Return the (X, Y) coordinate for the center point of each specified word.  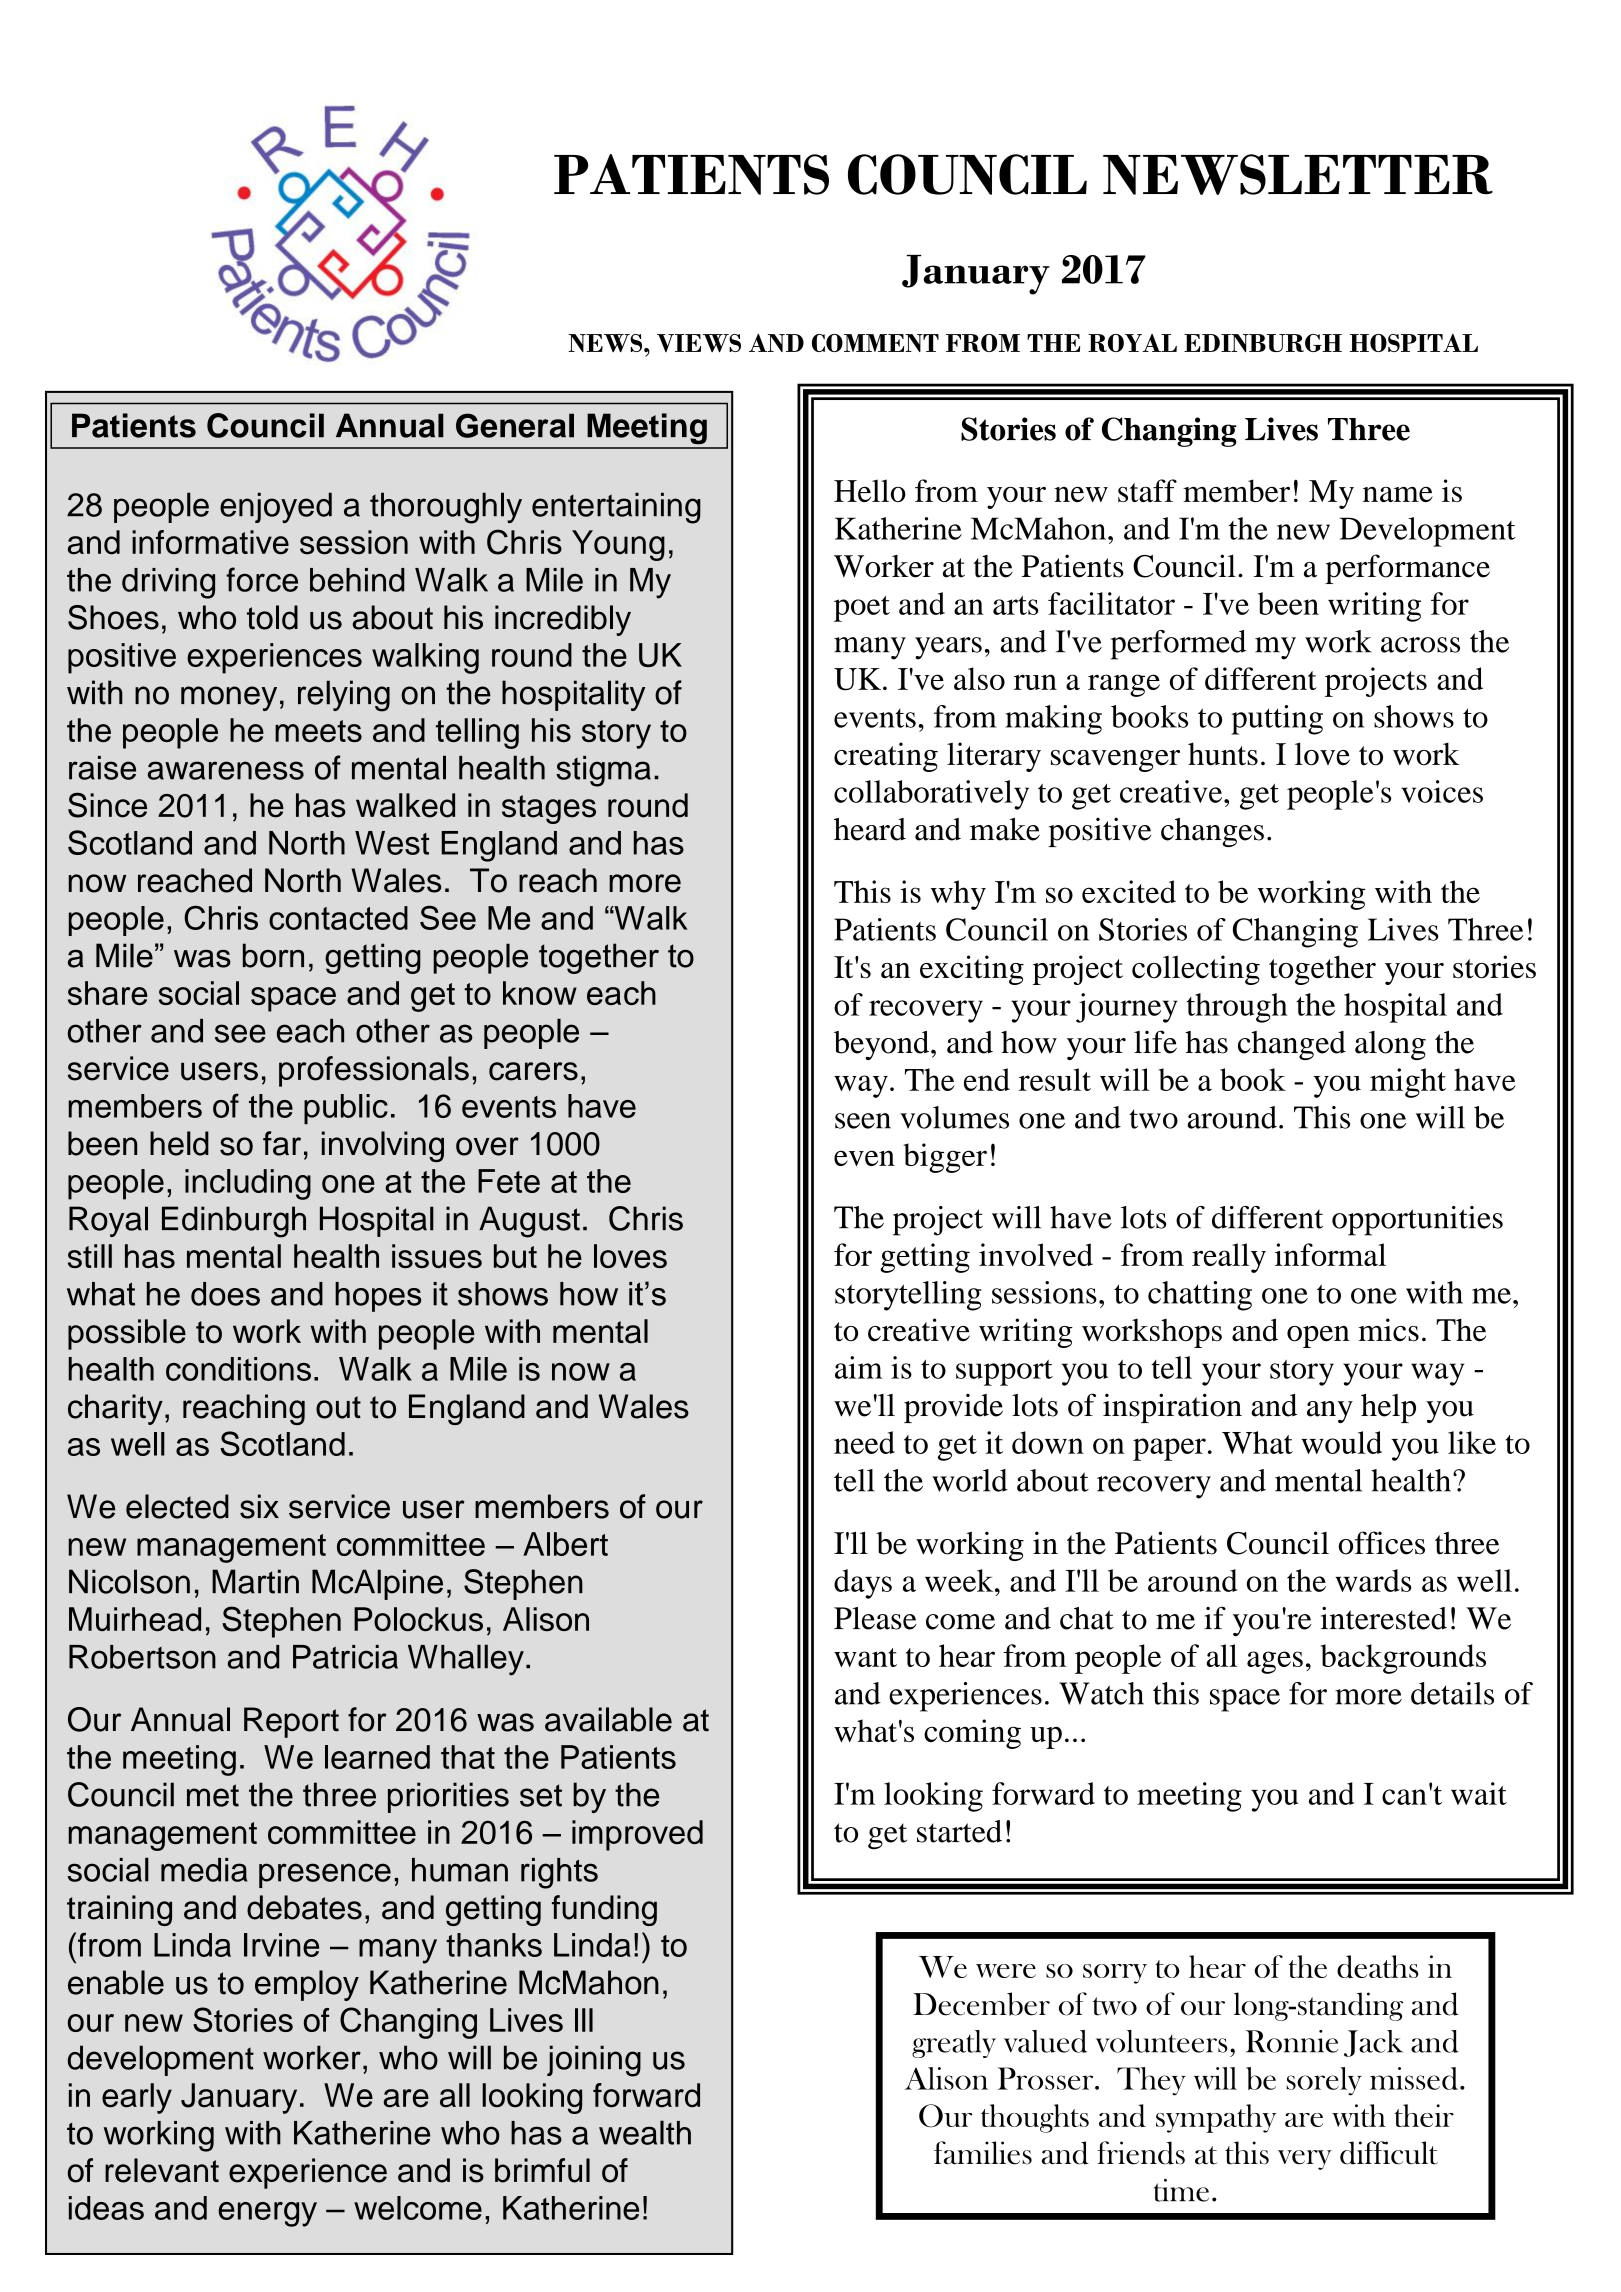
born (273, 955)
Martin (255, 1581)
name (1398, 494)
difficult (1389, 2153)
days (863, 1584)
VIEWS (699, 343)
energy (267, 2214)
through (1237, 1008)
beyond (883, 1045)
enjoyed (276, 507)
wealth (645, 2132)
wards (1373, 1580)
